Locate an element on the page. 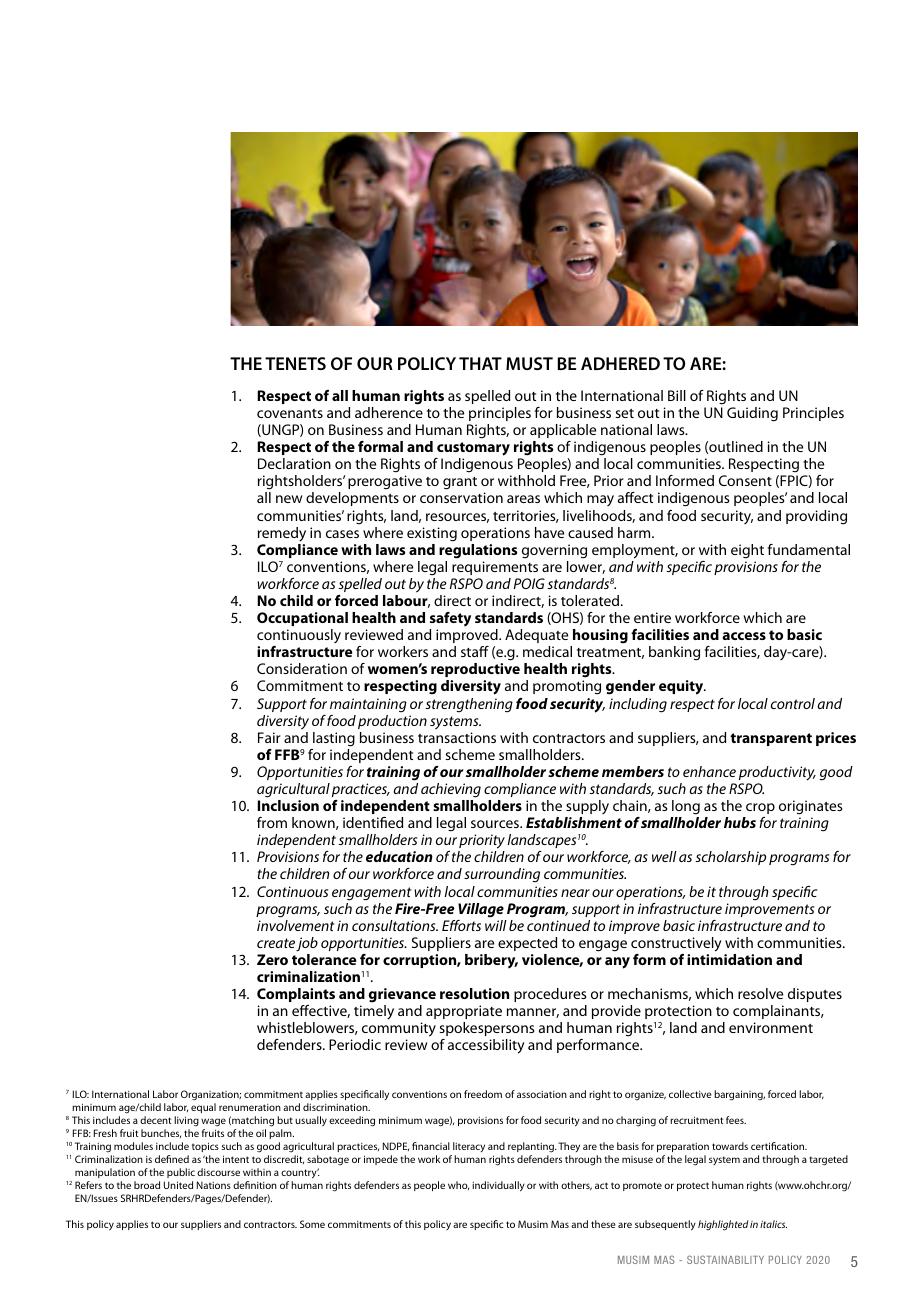 Image resolution: width=924 pixels, height=1308 pixels. United is located at coordinates (178, 1185).
